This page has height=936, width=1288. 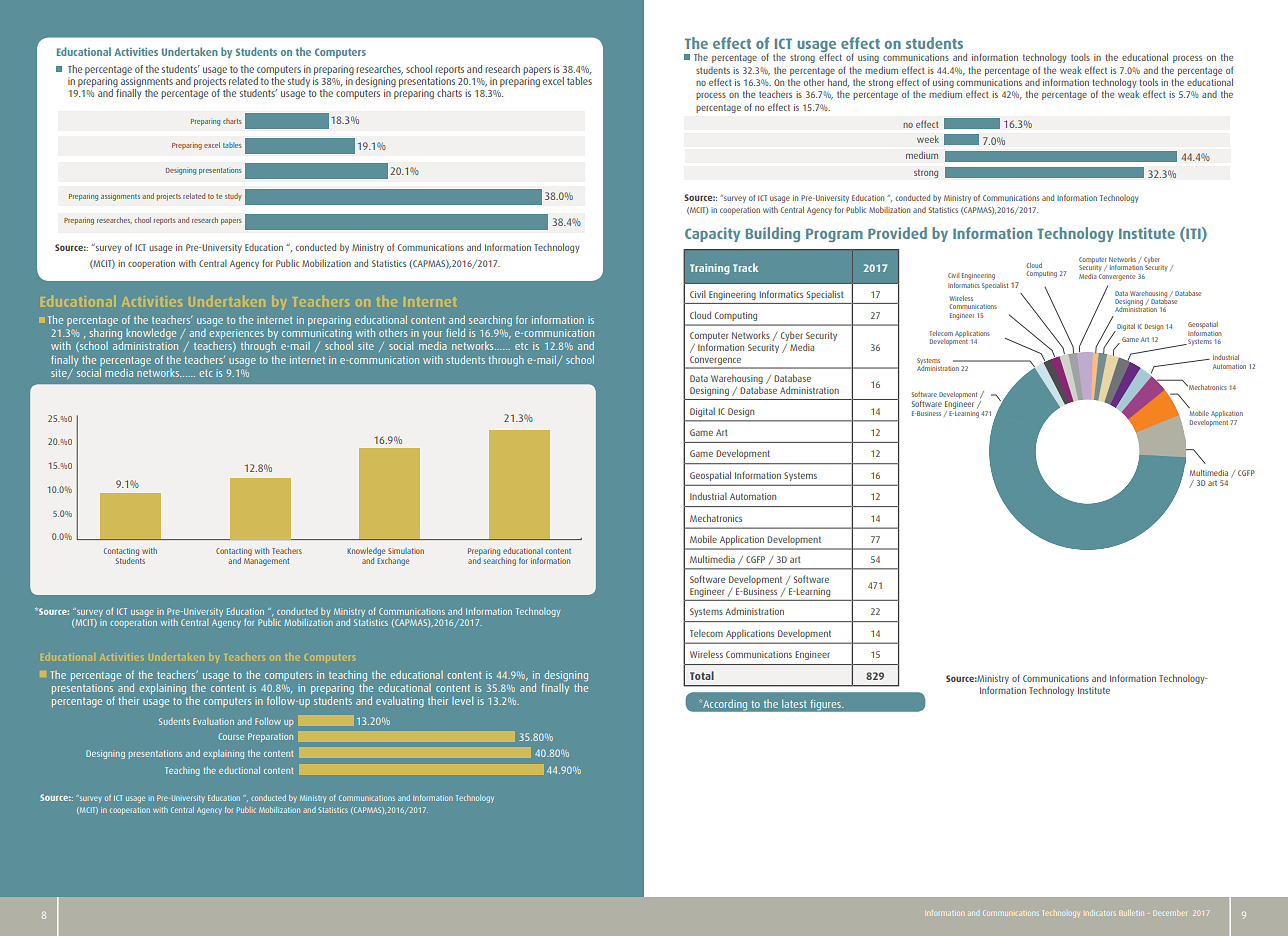 What do you see at coordinates (794, 704) in the page?
I see `latest` at bounding box center [794, 704].
